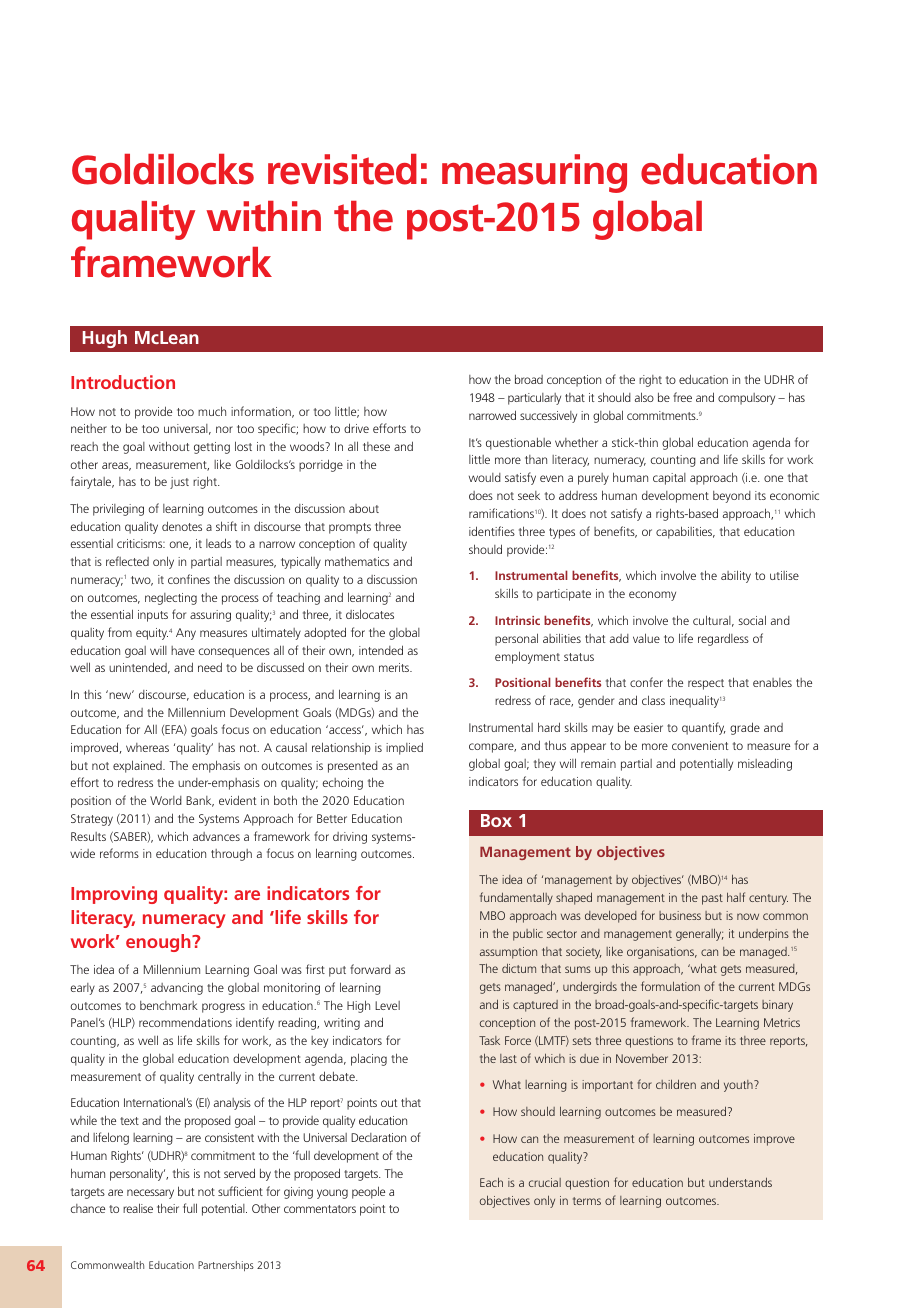 The width and height of the page is (924, 1308). I want to click on ability, so click(736, 576).
